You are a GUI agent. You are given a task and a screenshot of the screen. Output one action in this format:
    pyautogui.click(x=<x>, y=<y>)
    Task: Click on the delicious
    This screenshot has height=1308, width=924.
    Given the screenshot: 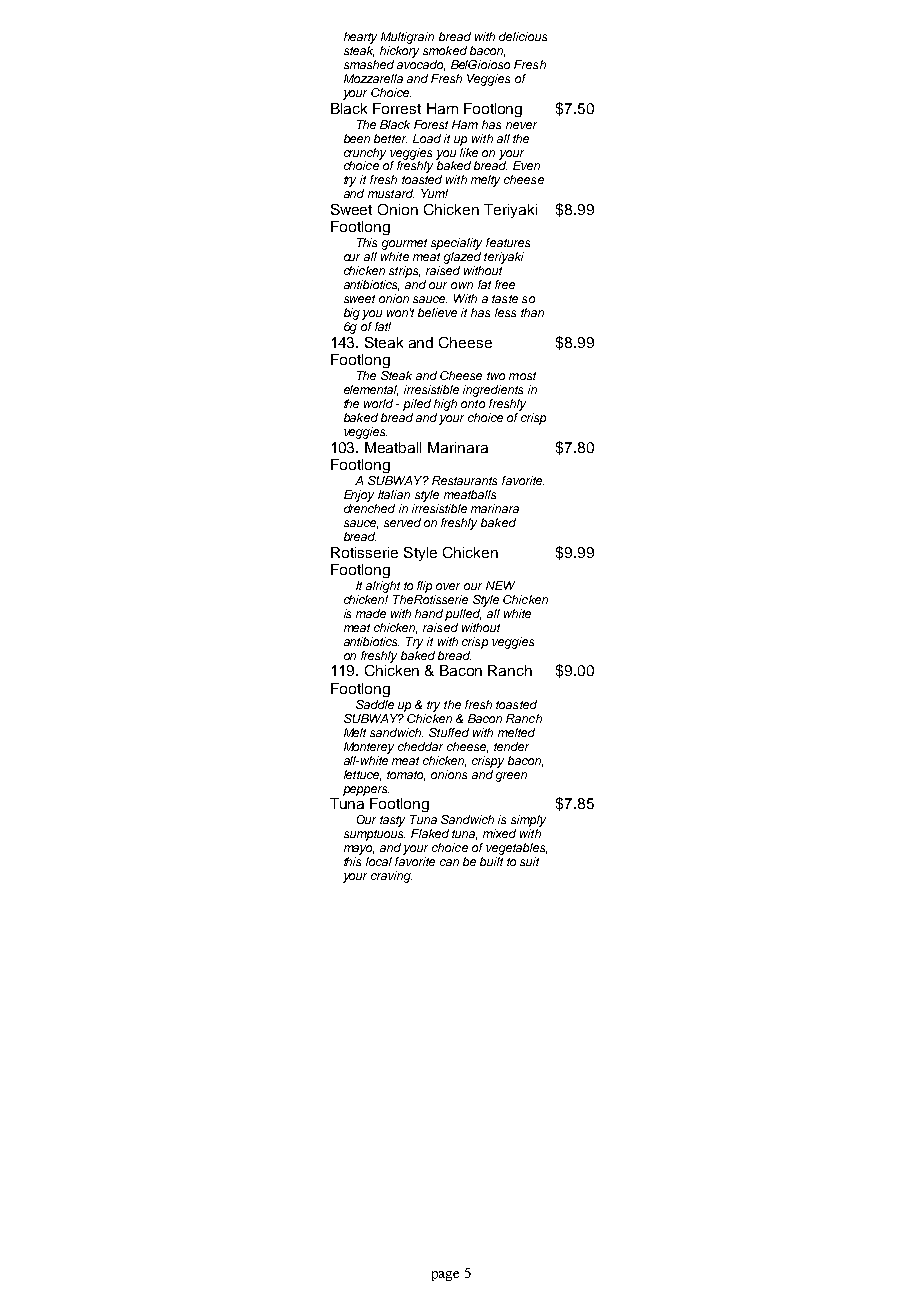 What is the action you would take?
    pyautogui.click(x=523, y=36)
